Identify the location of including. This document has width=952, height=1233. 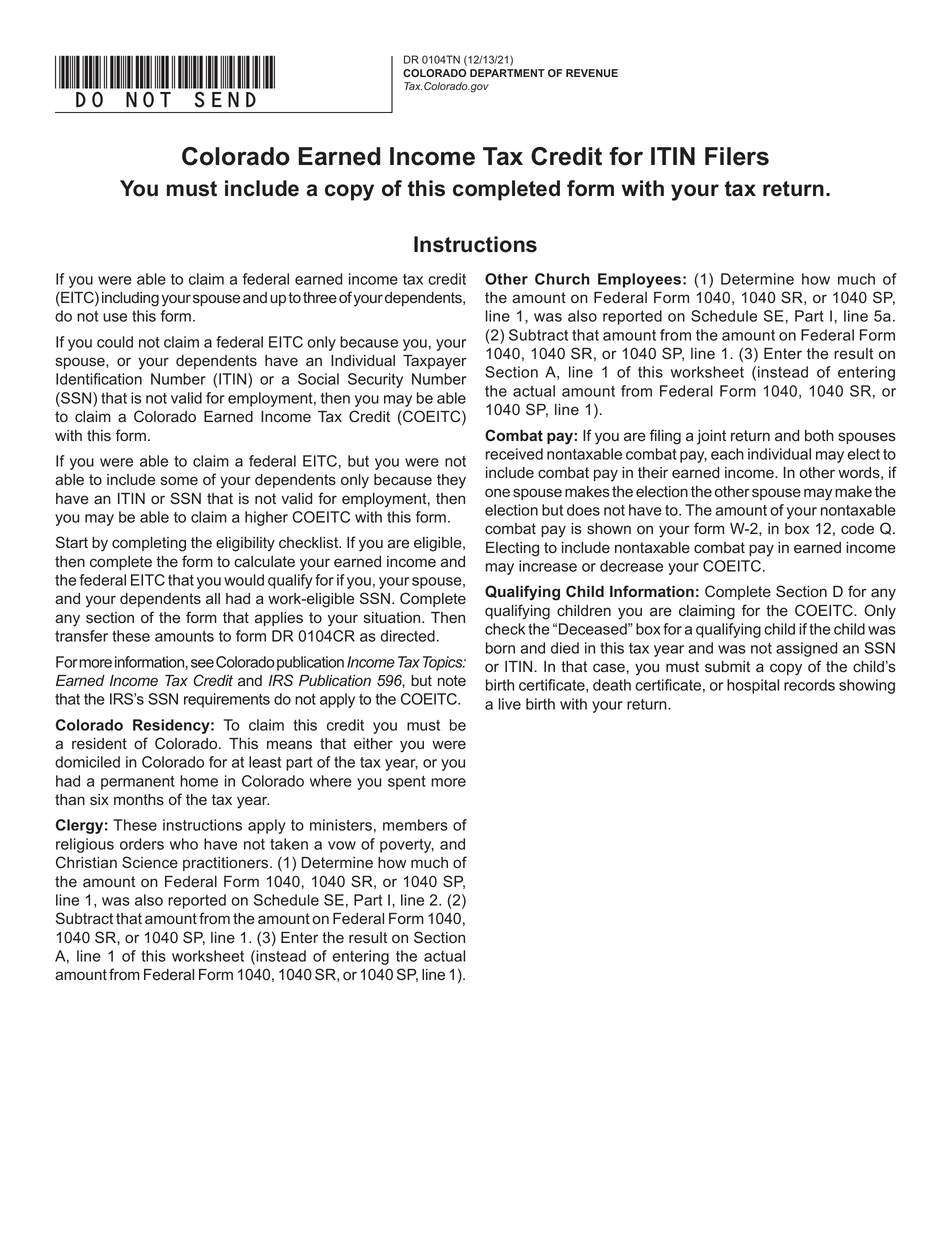
(130, 299).
